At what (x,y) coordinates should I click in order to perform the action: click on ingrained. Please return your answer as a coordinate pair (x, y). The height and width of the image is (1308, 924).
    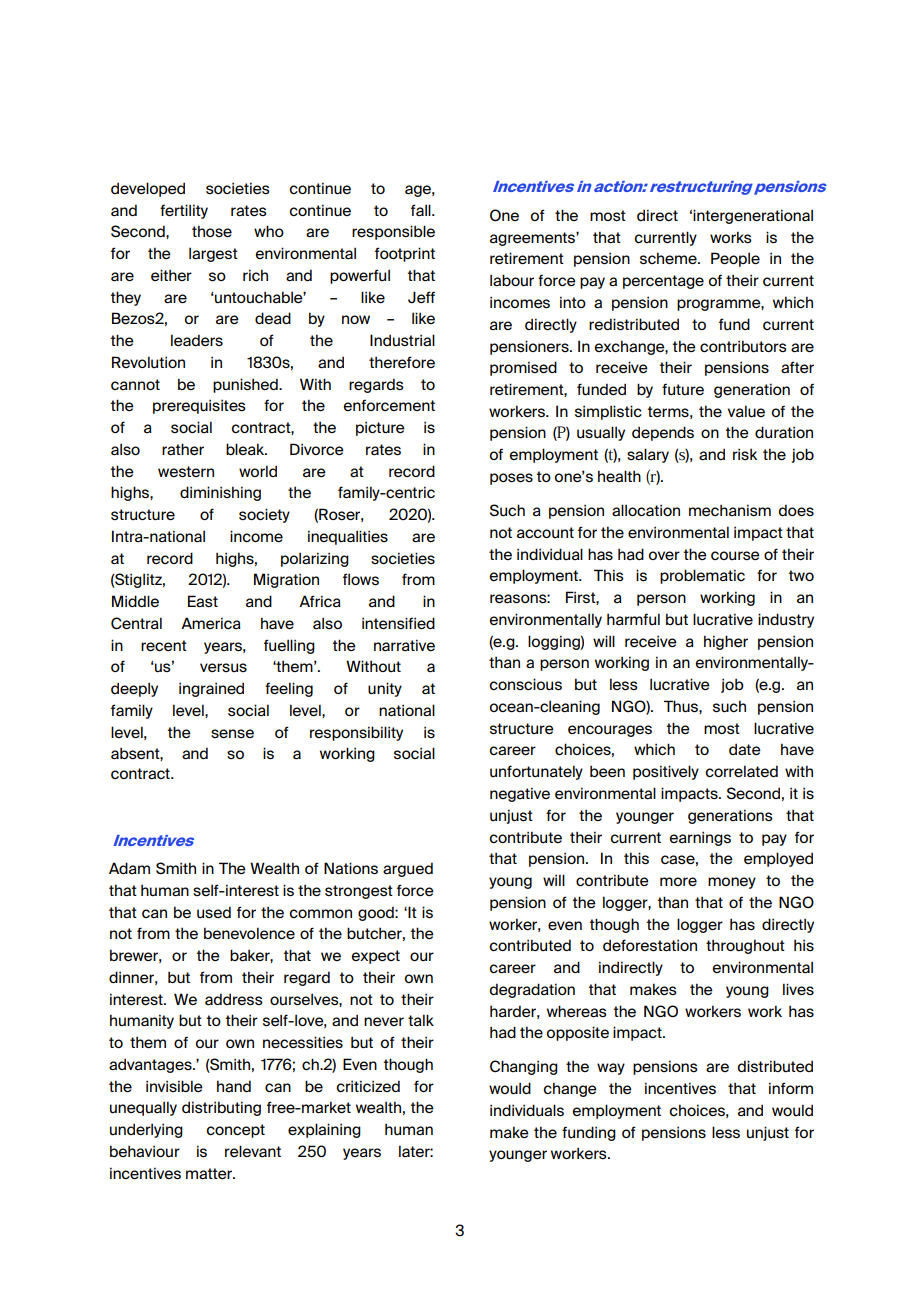
    Looking at the image, I should click on (211, 689).
